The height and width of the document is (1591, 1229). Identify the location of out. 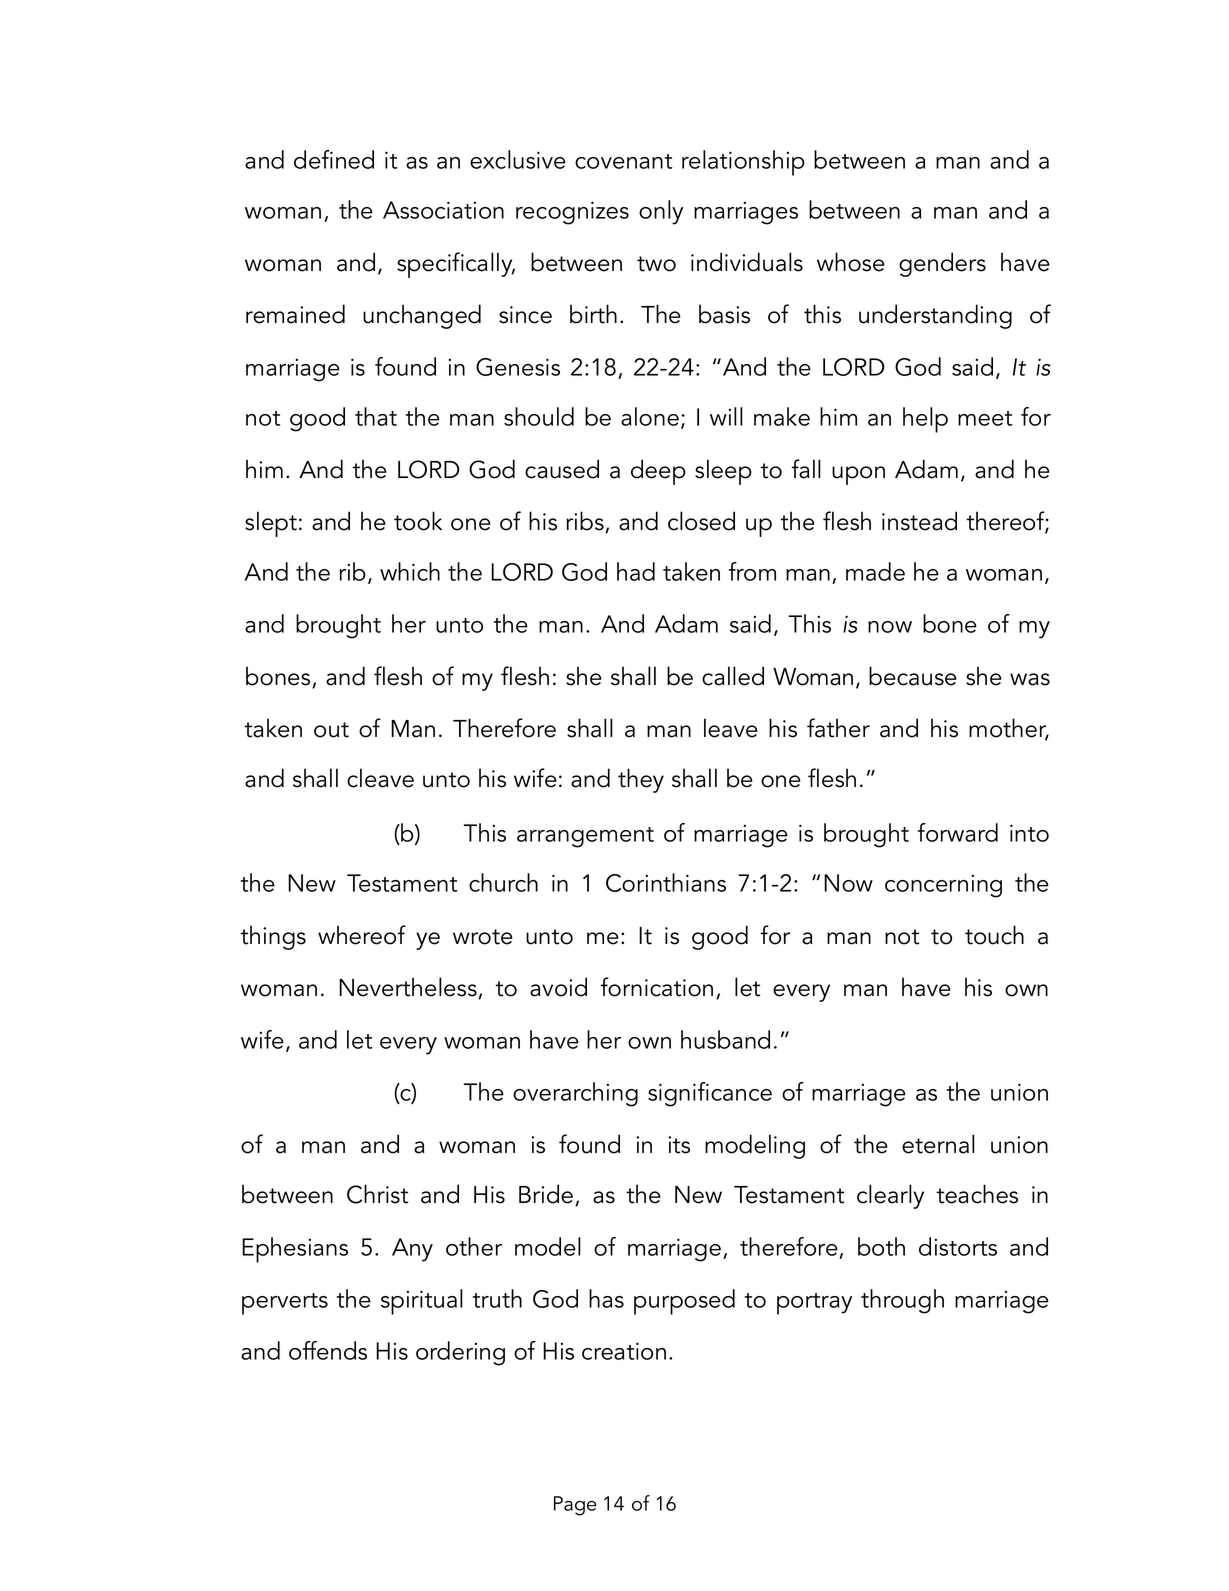
(331, 730).
